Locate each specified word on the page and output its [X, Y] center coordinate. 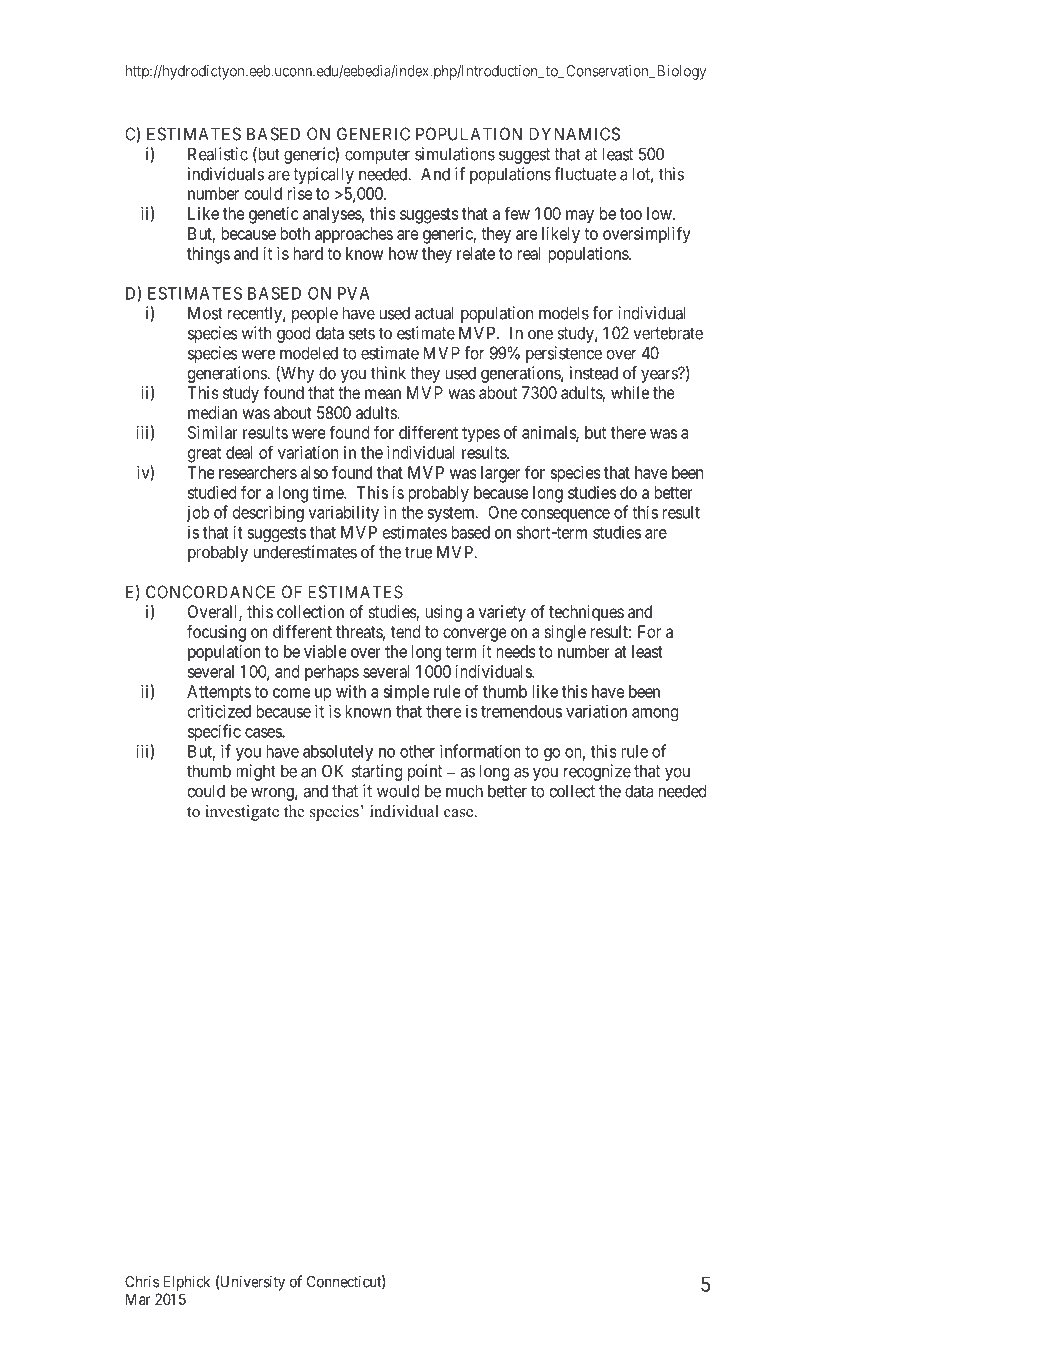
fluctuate [585, 174]
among [655, 714]
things [208, 255]
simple [406, 693]
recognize [597, 772]
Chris [142, 1281]
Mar [138, 1299]
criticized [219, 711]
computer [377, 156]
